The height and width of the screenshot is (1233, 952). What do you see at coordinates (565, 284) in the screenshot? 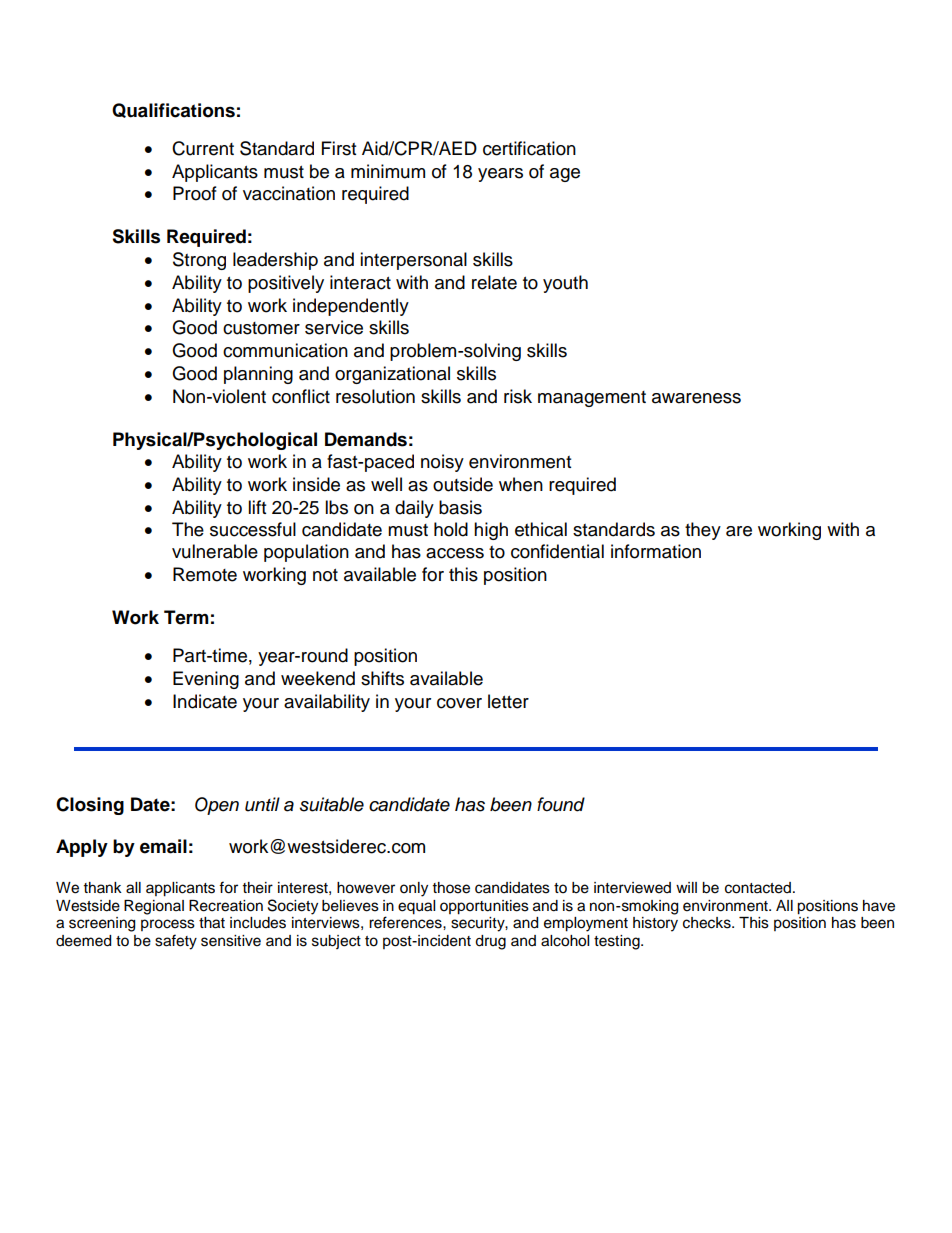
I see `youth` at bounding box center [565, 284].
